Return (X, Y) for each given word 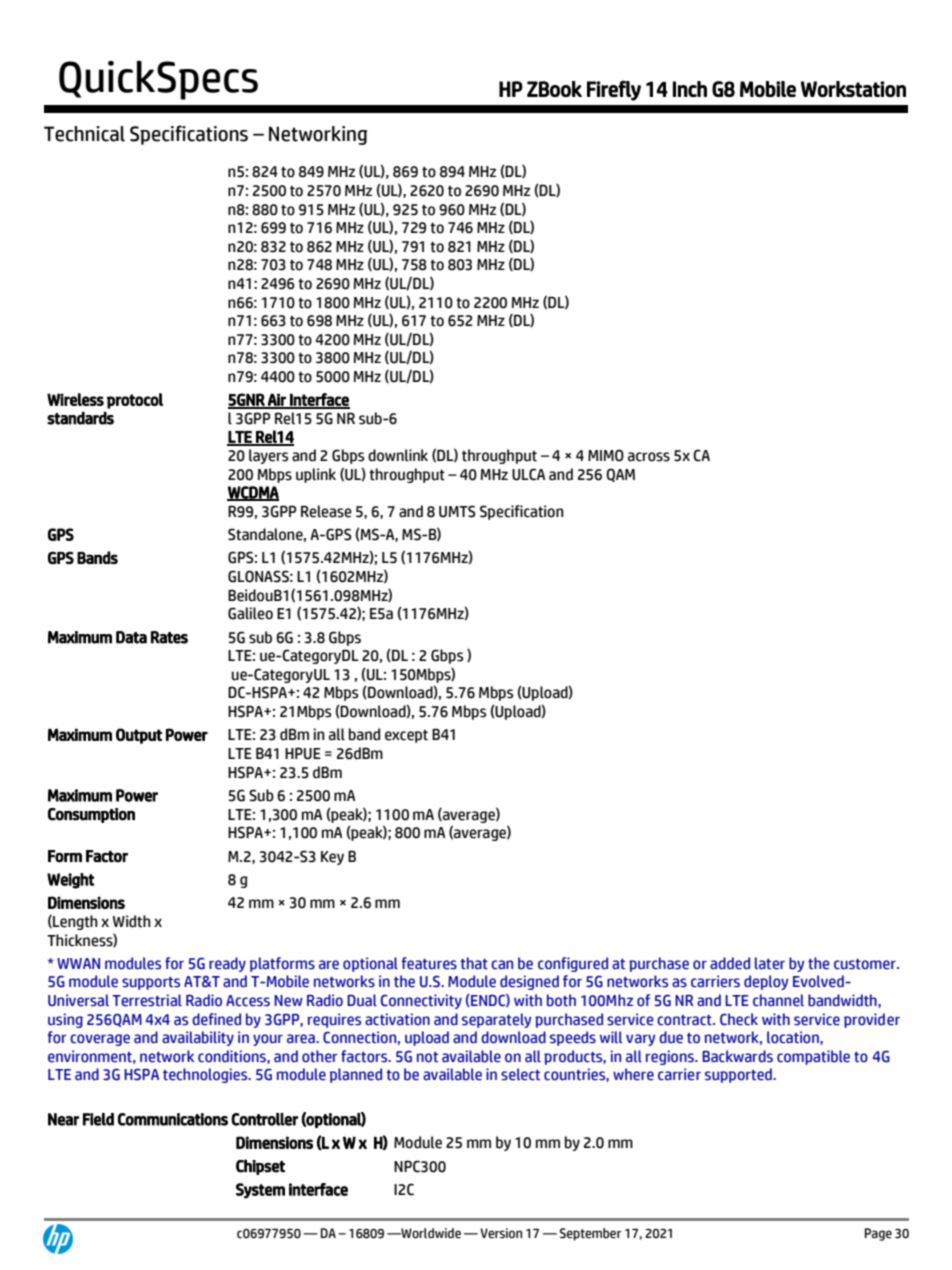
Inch (690, 89)
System (260, 1191)
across (649, 457)
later (770, 963)
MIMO (606, 455)
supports (151, 983)
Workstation (853, 89)
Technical (84, 134)
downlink (398, 455)
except (406, 736)
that (474, 963)
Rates (169, 637)
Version (501, 1233)
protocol (135, 401)
